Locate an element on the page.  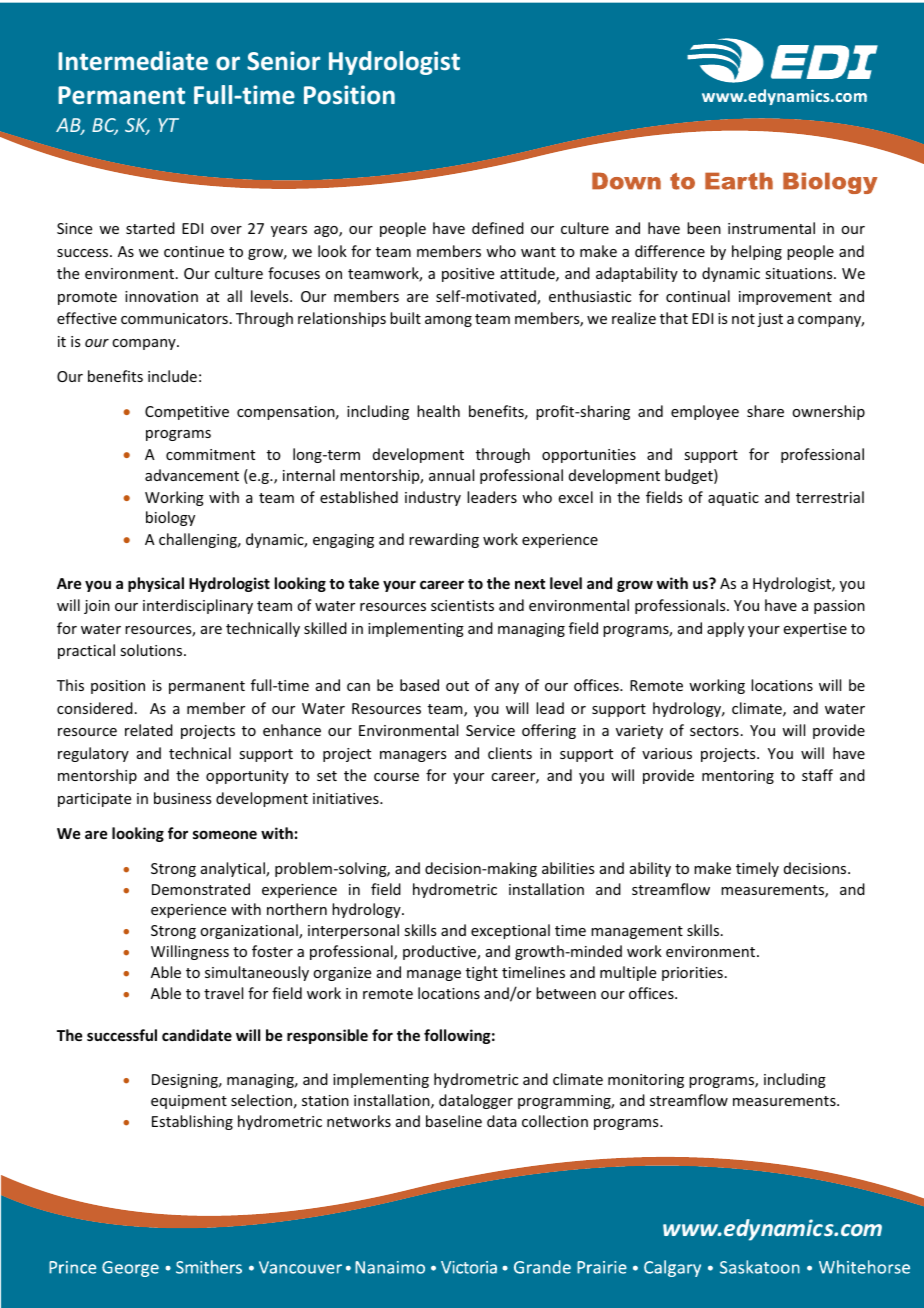
industry is located at coordinates (433, 498).
